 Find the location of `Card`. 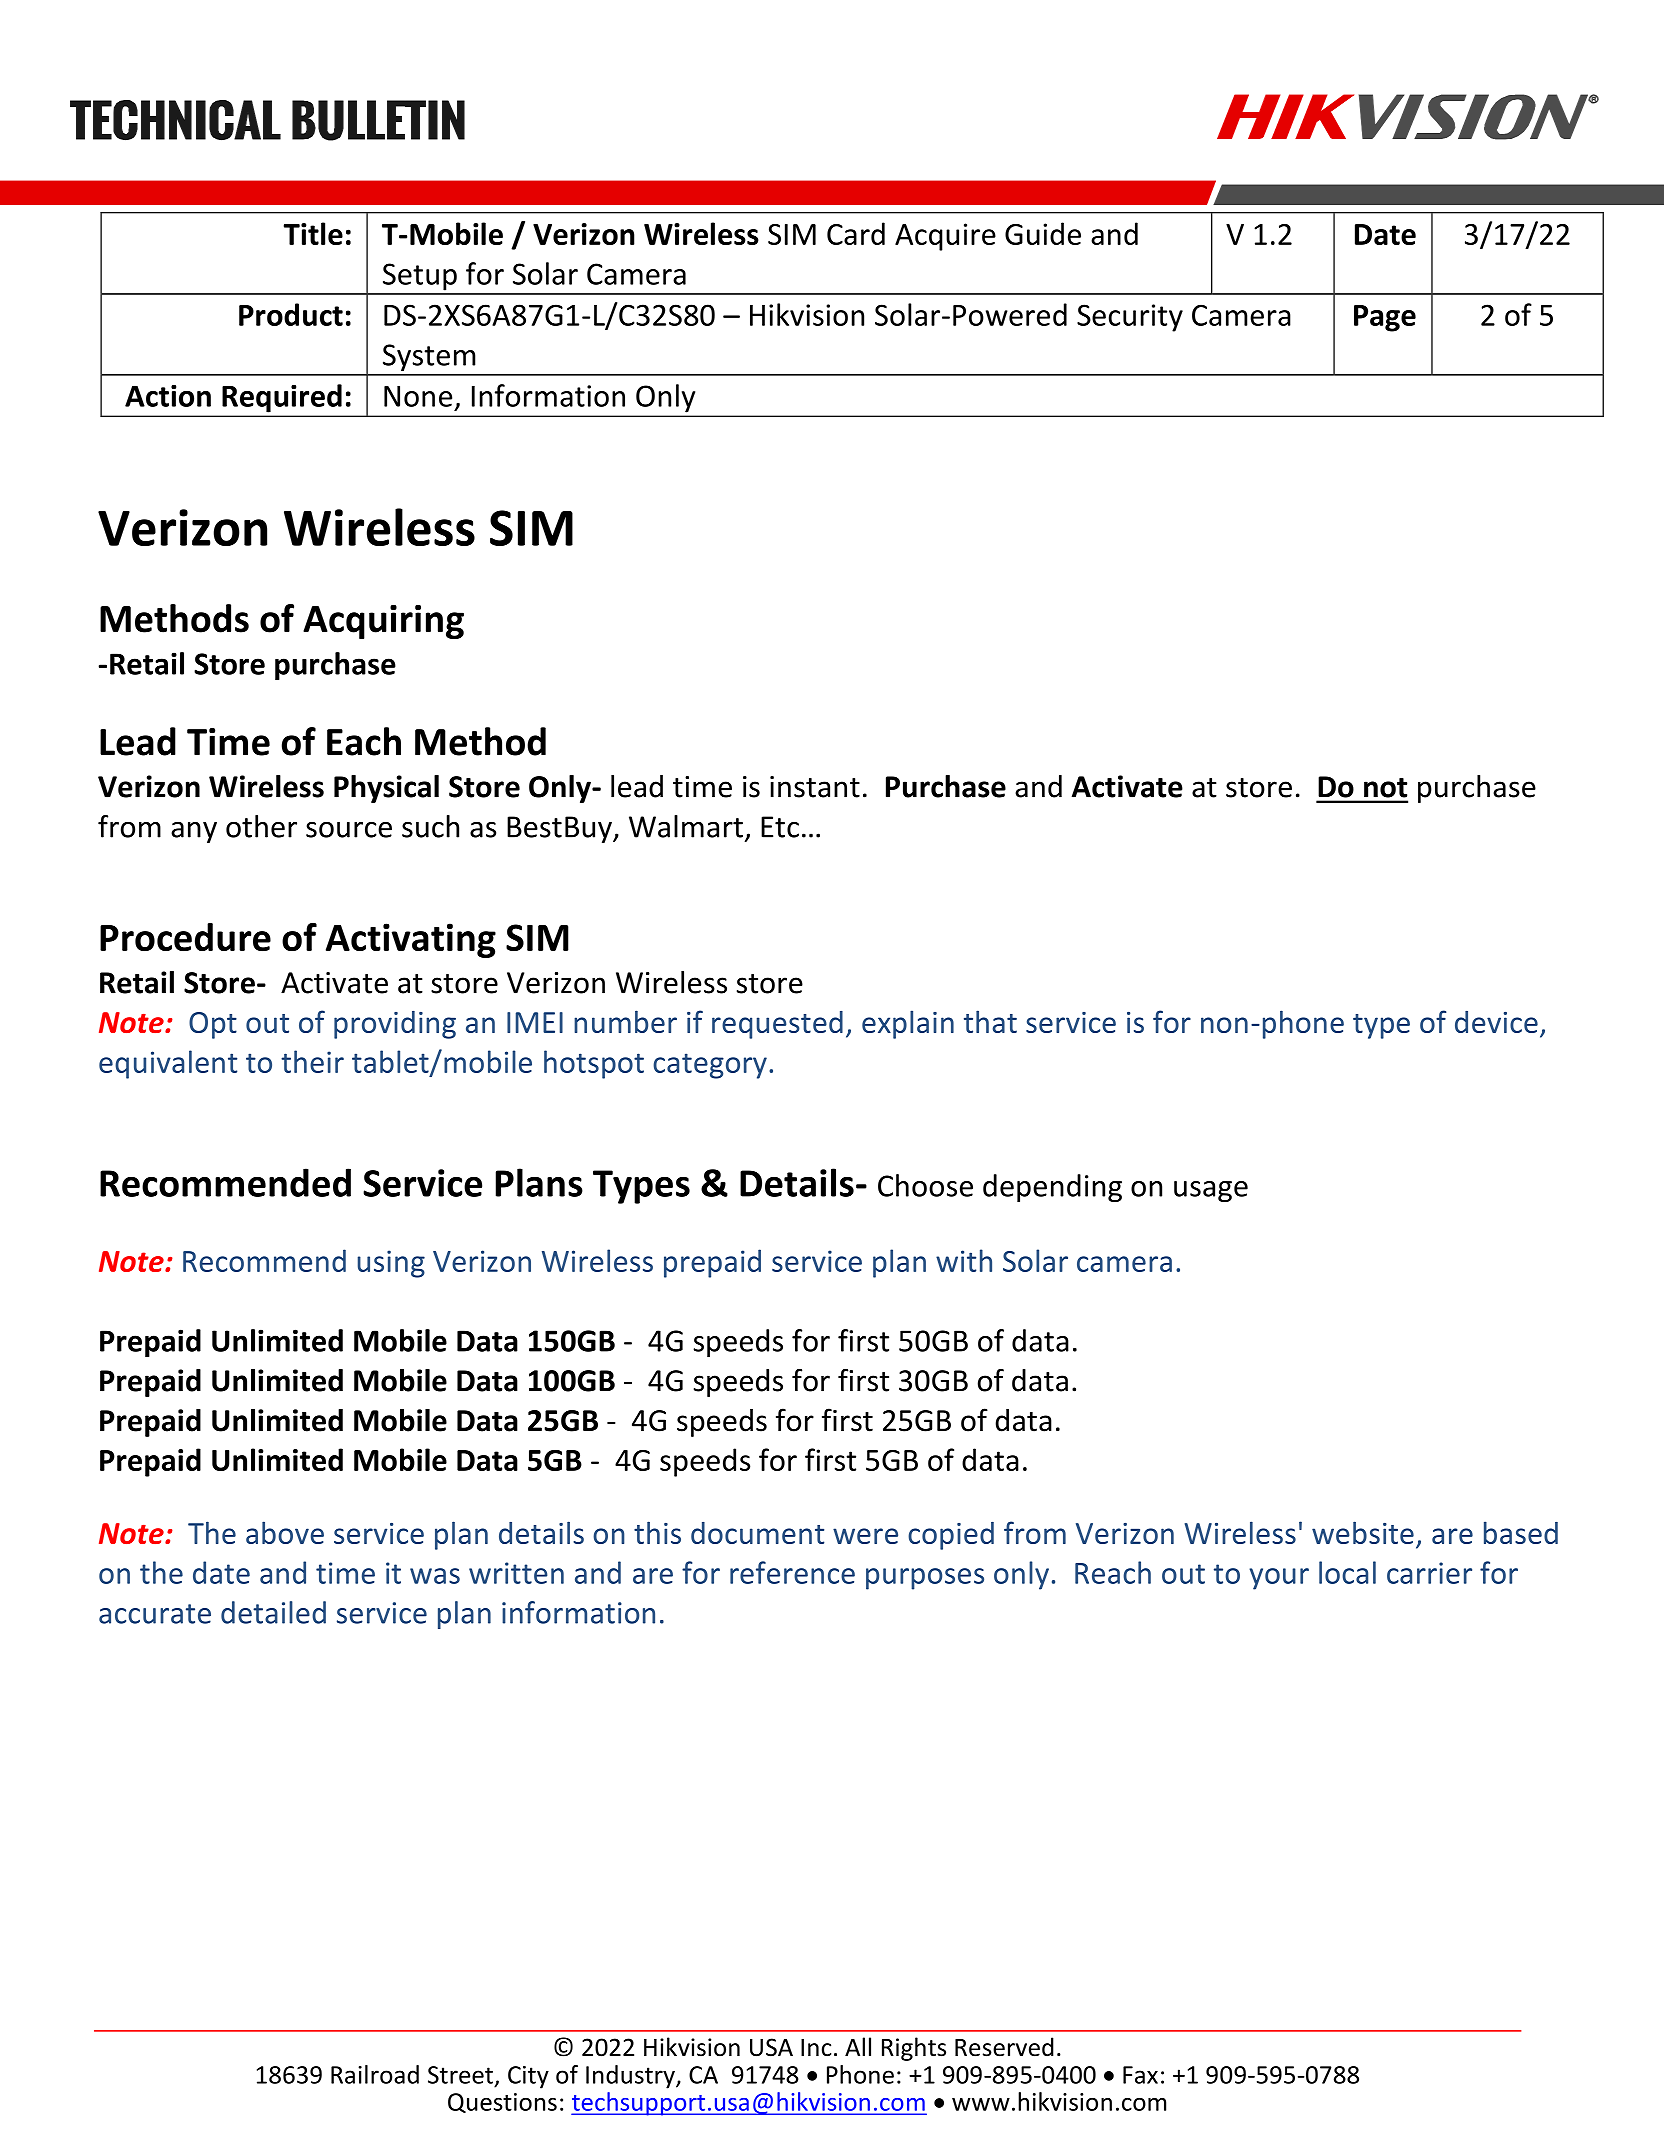

Card is located at coordinates (856, 233).
